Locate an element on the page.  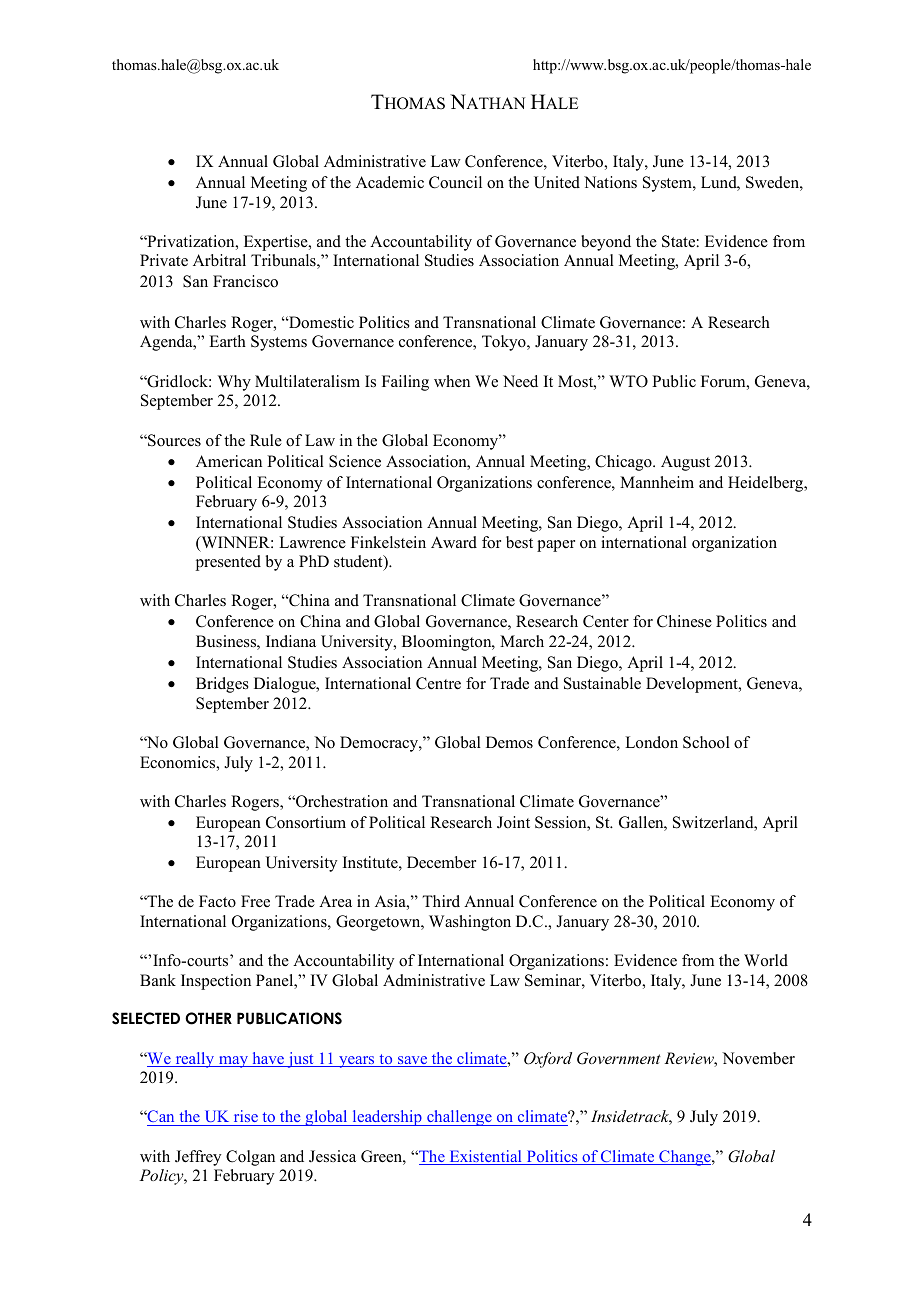
World is located at coordinates (766, 960).
